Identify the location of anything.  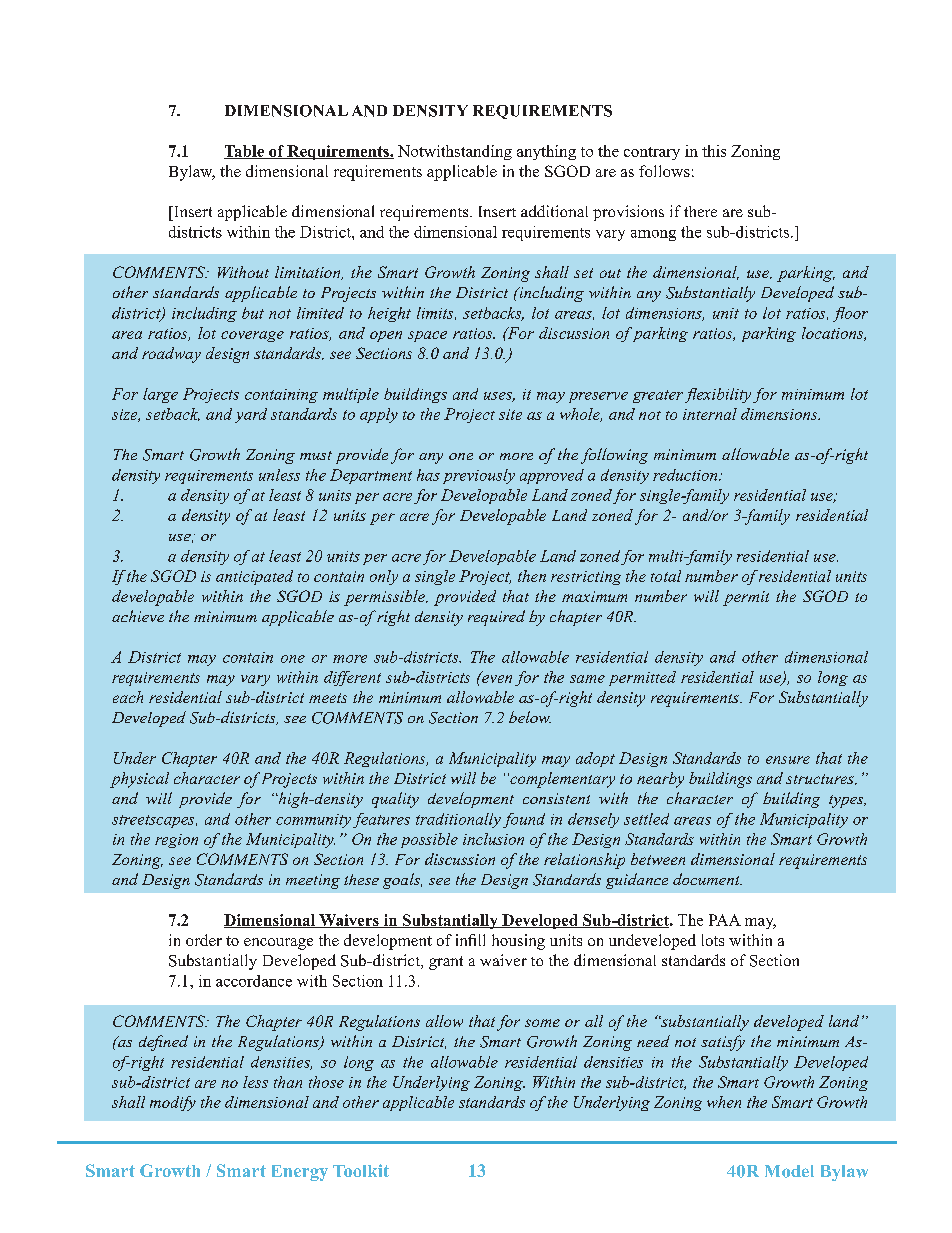
(546, 152).
